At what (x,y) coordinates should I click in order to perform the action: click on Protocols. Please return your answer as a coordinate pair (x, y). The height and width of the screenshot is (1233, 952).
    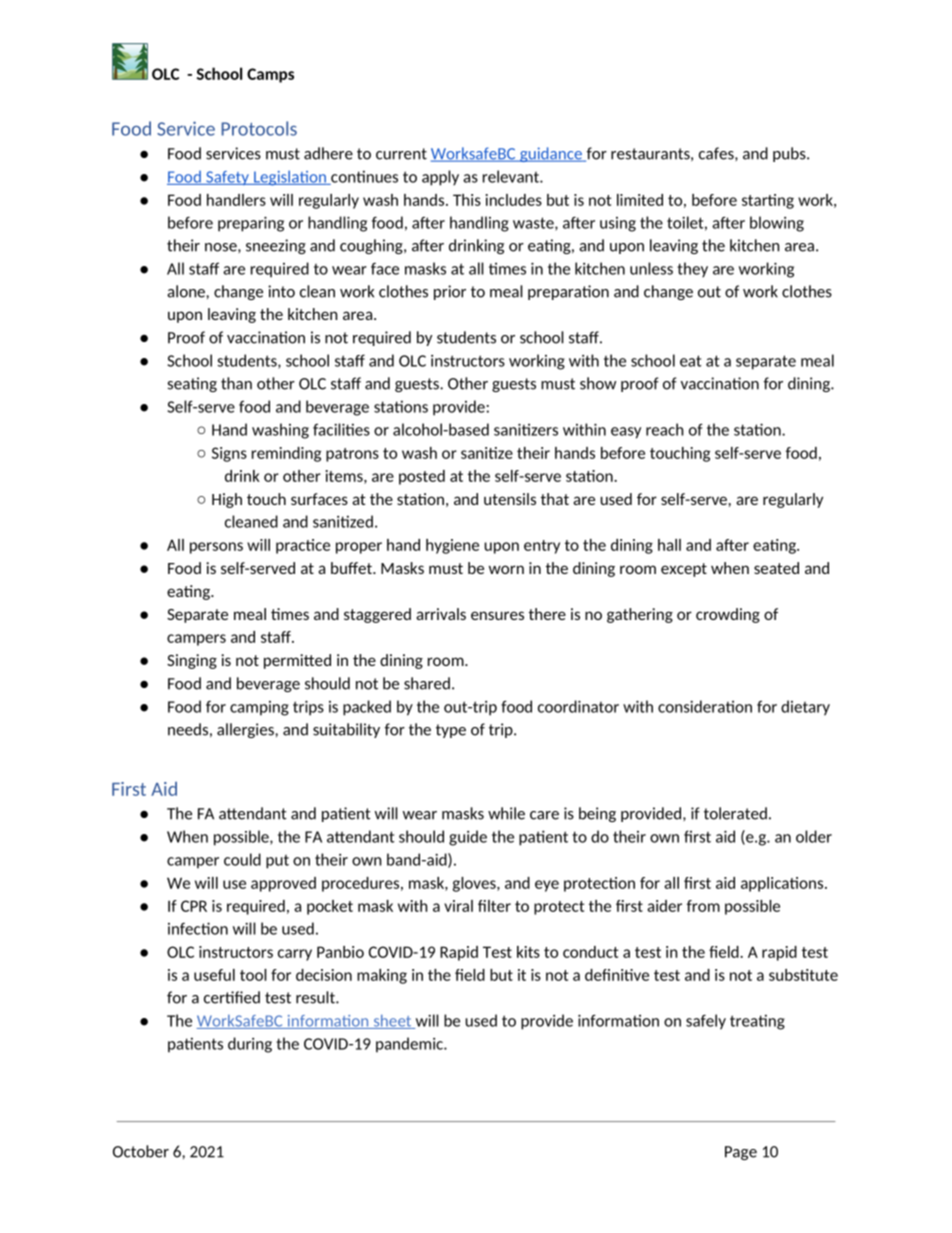
    Looking at the image, I should click on (259, 128).
